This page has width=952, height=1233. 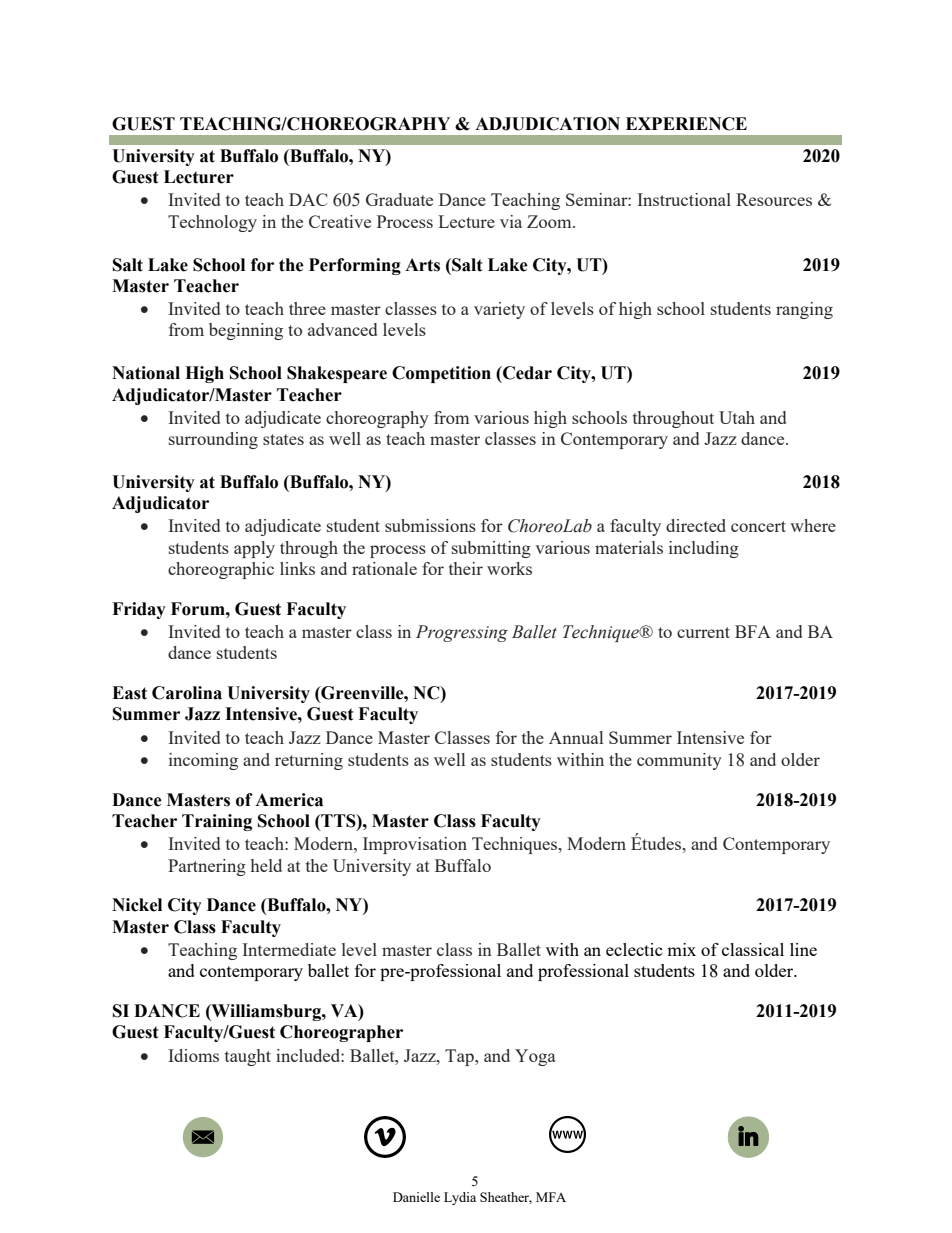 I want to click on Carolina, so click(x=187, y=693).
